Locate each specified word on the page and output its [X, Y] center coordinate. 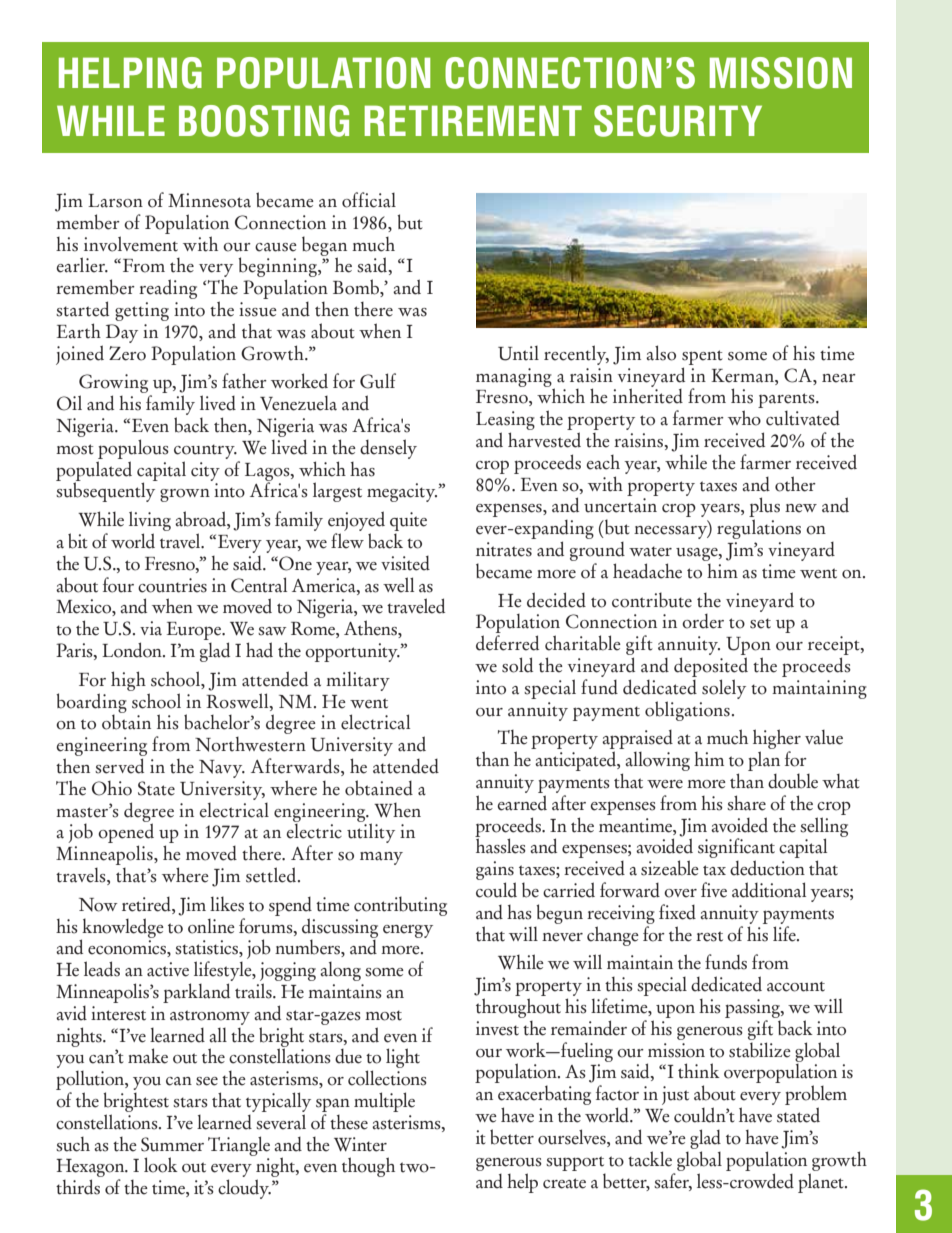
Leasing [505, 422]
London [133, 650]
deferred [507, 643]
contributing [400, 906]
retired [147, 905]
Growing [115, 385]
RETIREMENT [473, 120]
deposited [711, 668]
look [161, 1165]
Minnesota [209, 200]
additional [769, 890]
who [744, 418]
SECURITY [678, 121]
